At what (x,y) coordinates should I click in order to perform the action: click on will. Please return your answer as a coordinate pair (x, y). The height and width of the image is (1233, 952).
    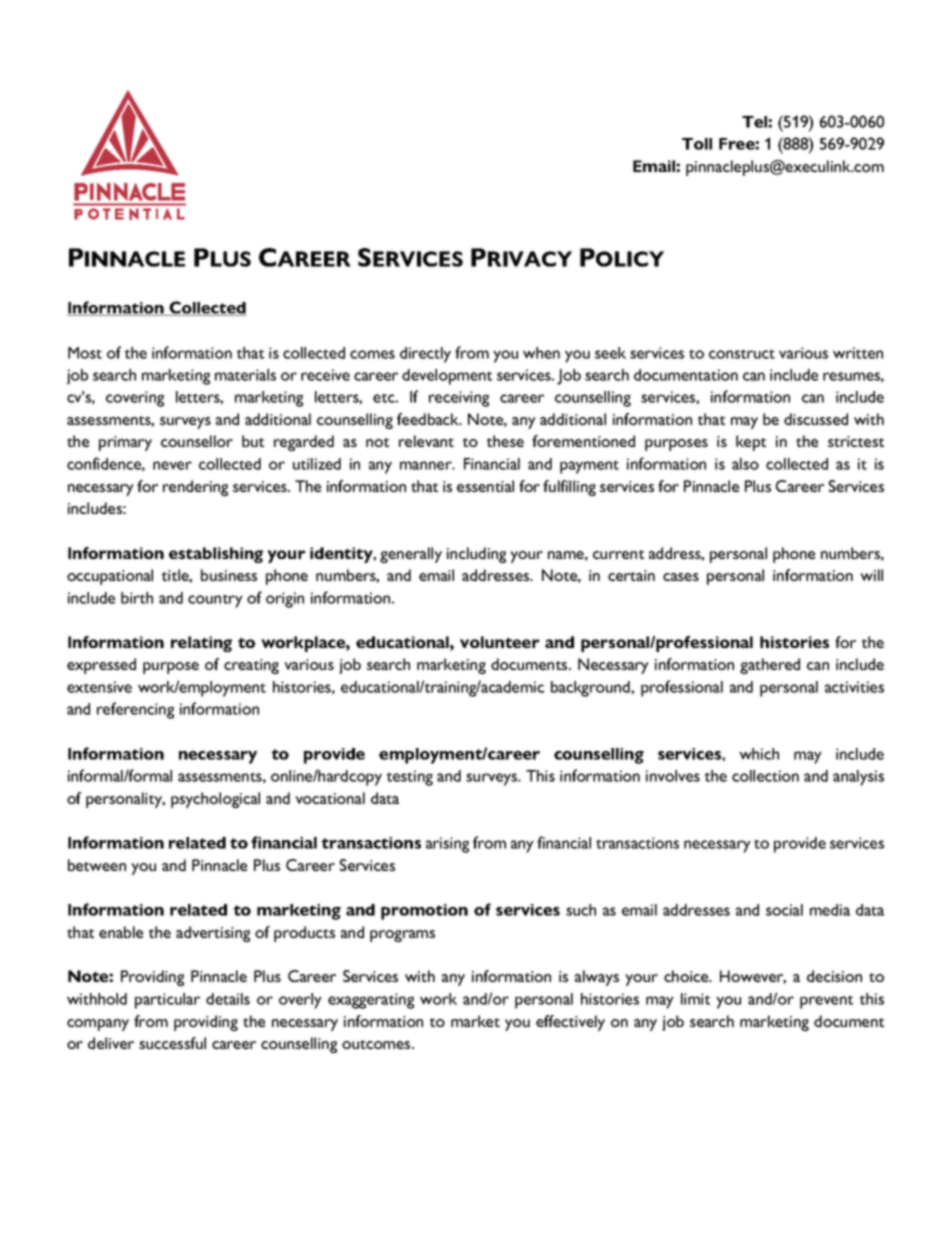
    Looking at the image, I should click on (871, 575).
